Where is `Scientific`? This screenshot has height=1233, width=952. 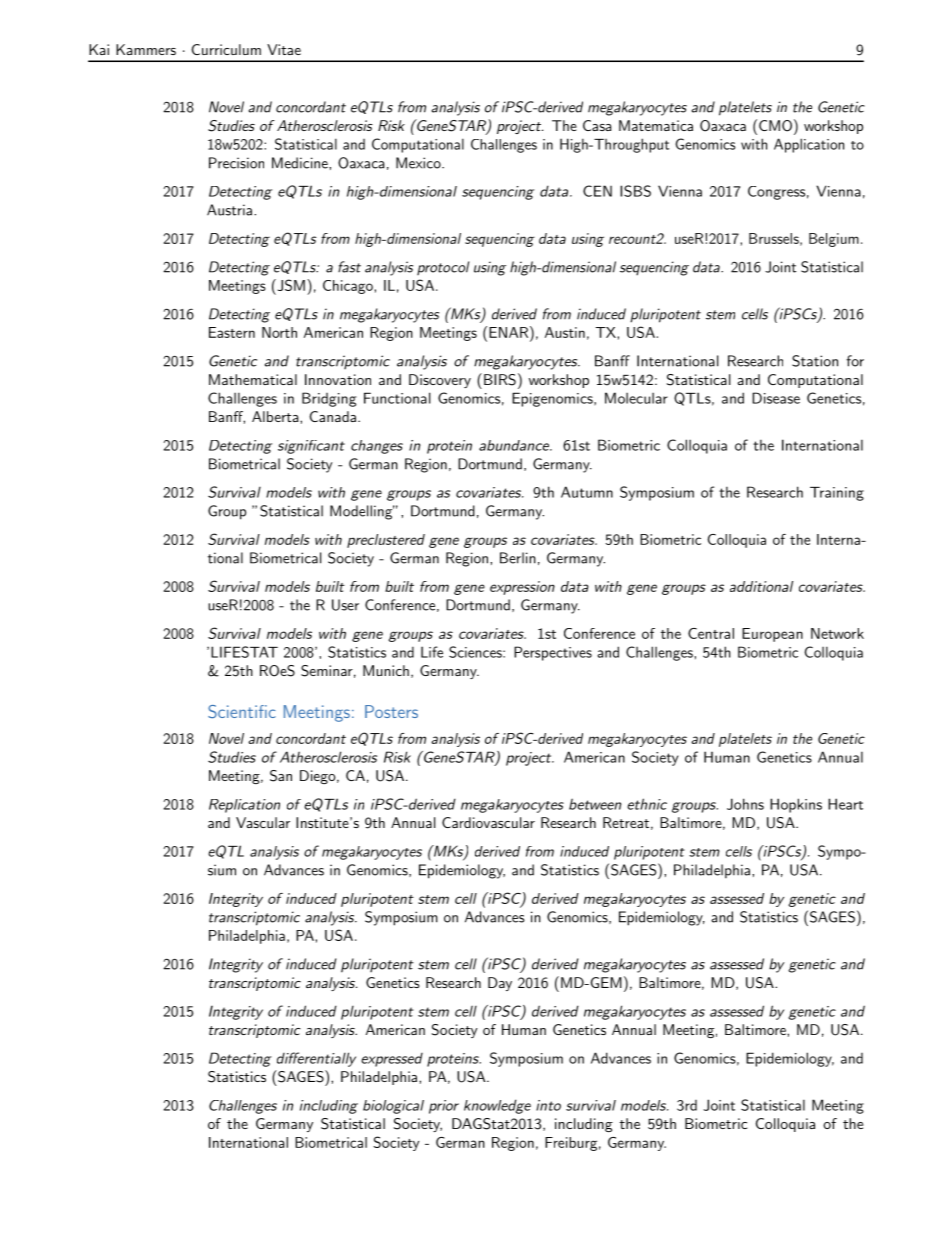
Scientific is located at coordinates (242, 712).
